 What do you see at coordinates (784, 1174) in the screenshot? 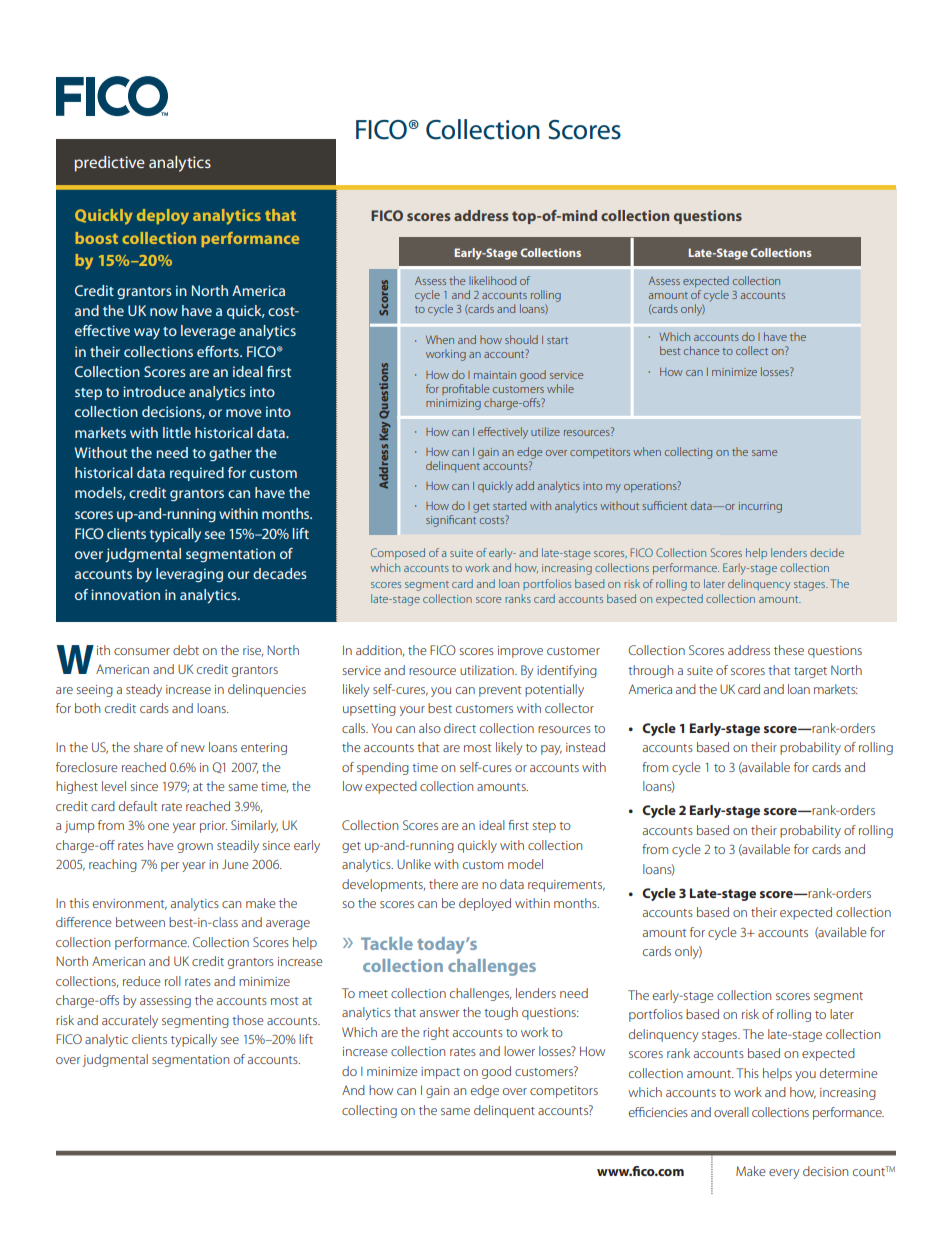
I see `every` at bounding box center [784, 1174].
